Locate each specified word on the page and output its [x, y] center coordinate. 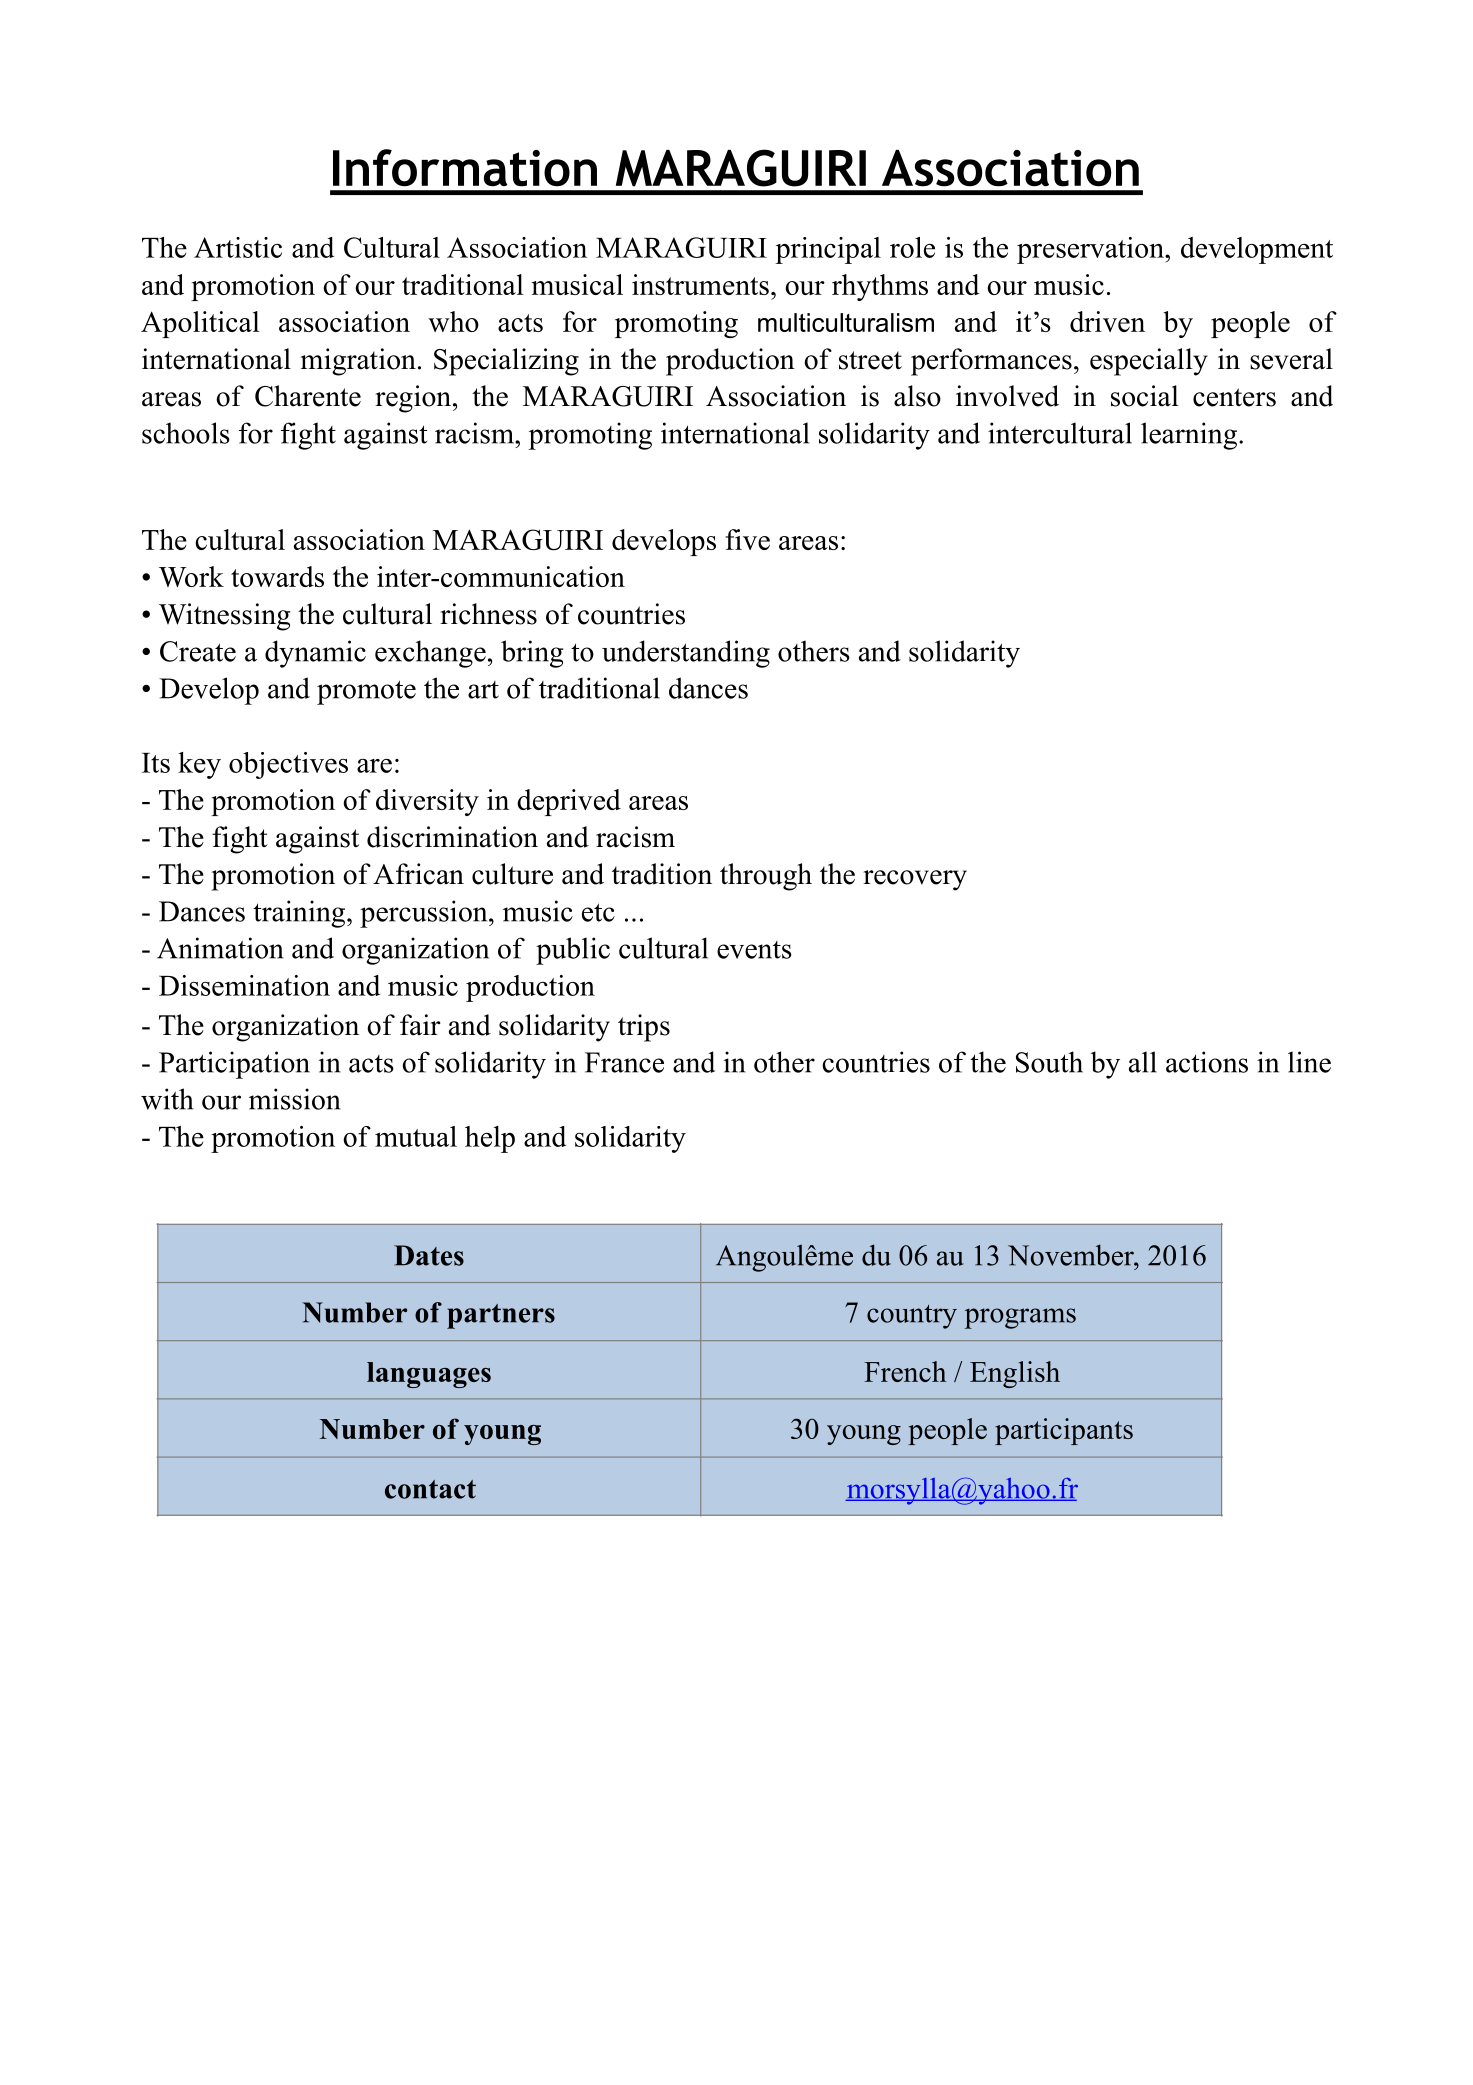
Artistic [238, 247]
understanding [686, 654]
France [624, 1062]
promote [366, 692]
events [754, 950]
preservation [1091, 250]
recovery [915, 880]
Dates [429, 1255]
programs [1020, 1318]
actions [1207, 1062]
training [300, 914]
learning [1189, 436]
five [747, 539]
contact [430, 1489]
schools [186, 433]
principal [828, 250]
